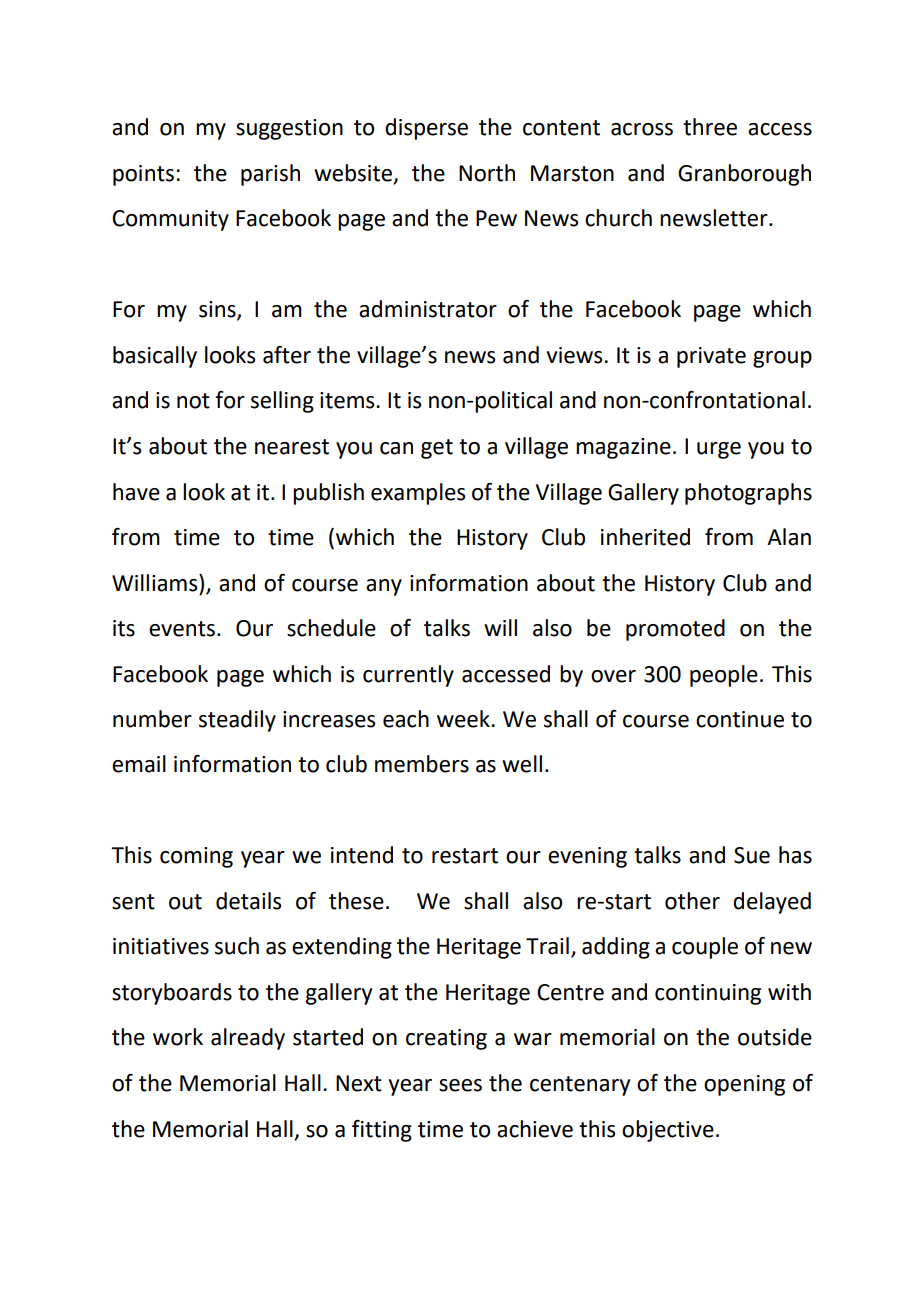 The image size is (924, 1308). Describe the element at coordinates (487, 173) in the screenshot. I see `North` at that location.
